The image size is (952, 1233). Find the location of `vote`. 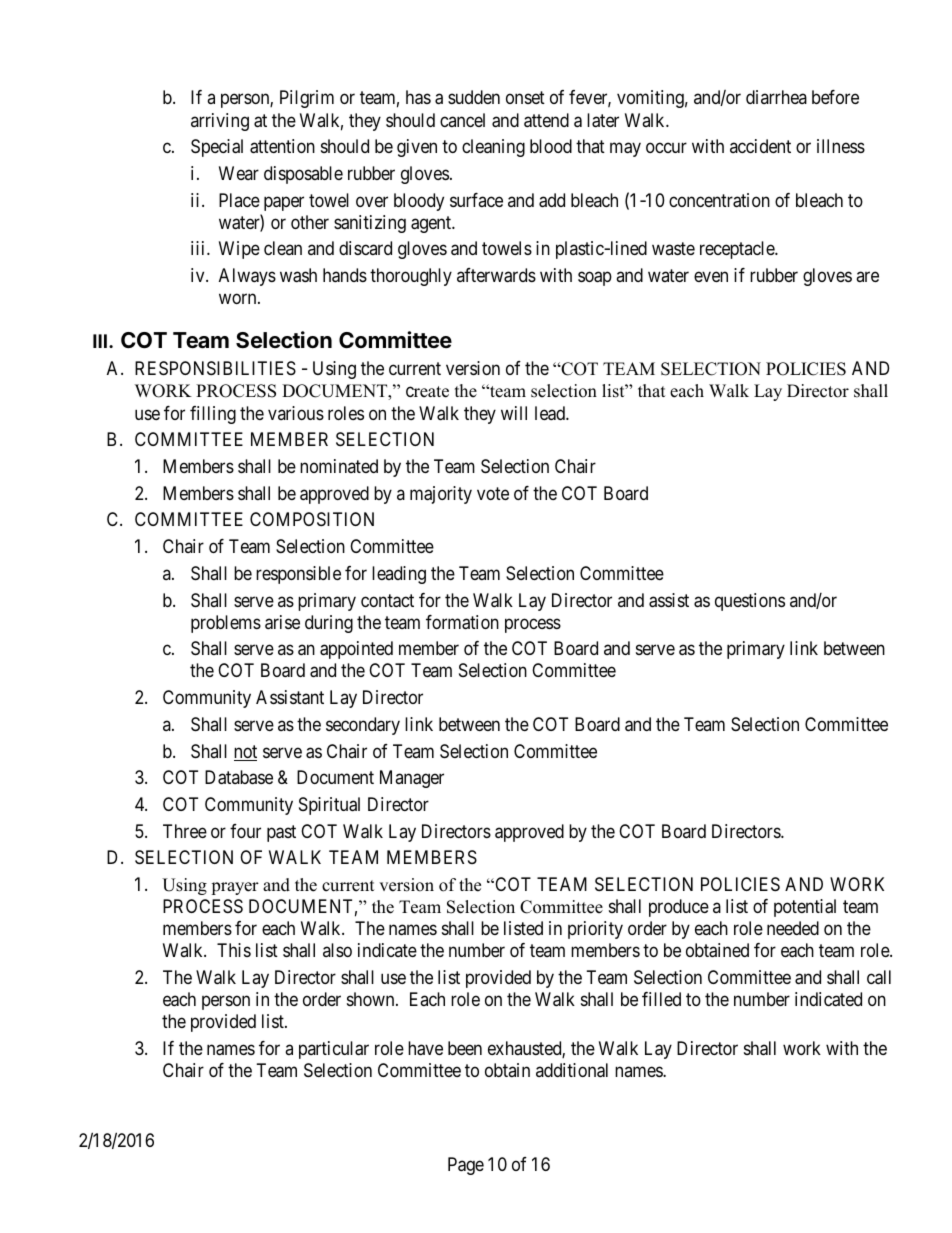

vote is located at coordinates (493, 493).
